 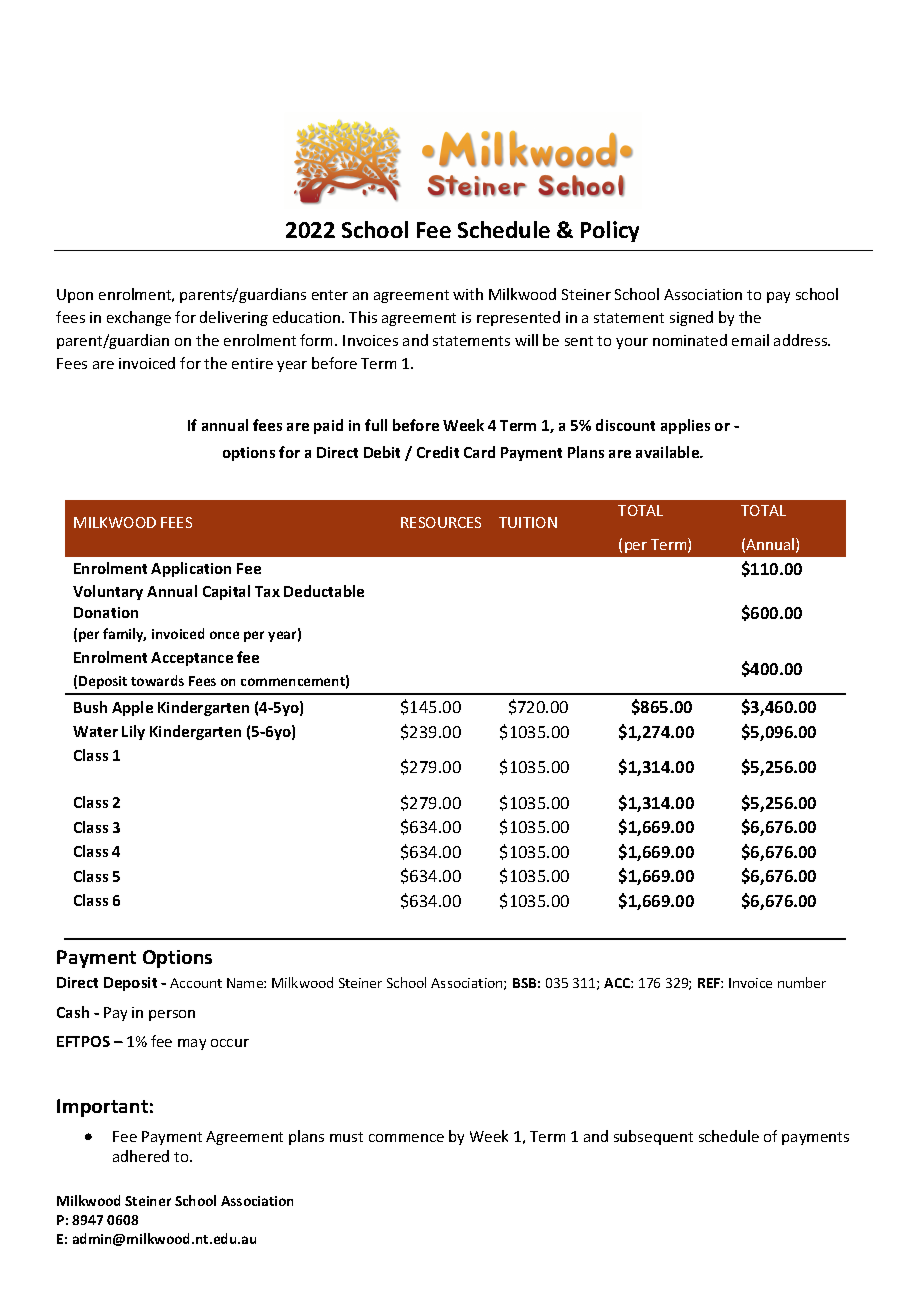 I want to click on Deductable, so click(x=324, y=591).
